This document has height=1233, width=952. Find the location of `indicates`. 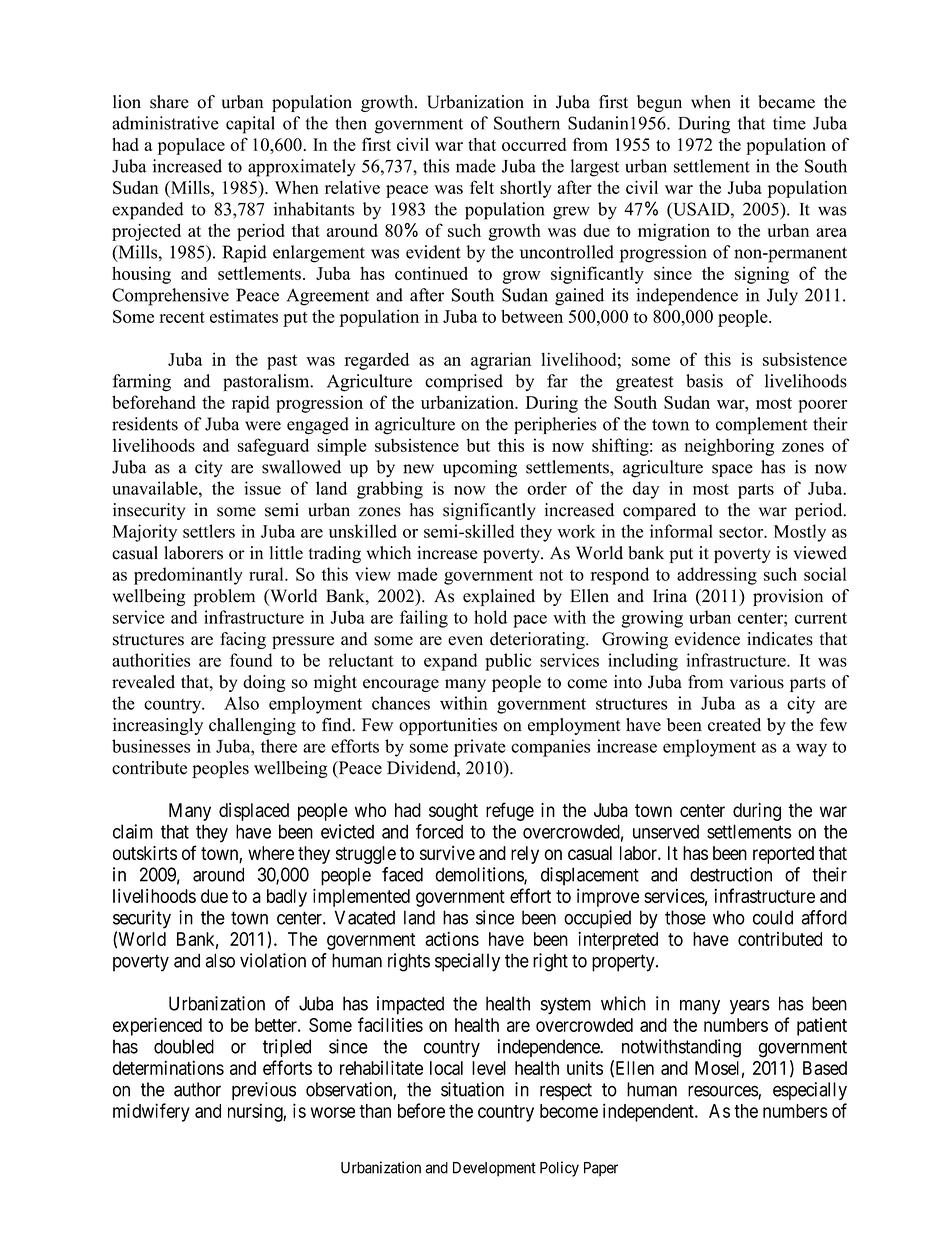

indicates is located at coordinates (780, 639).
